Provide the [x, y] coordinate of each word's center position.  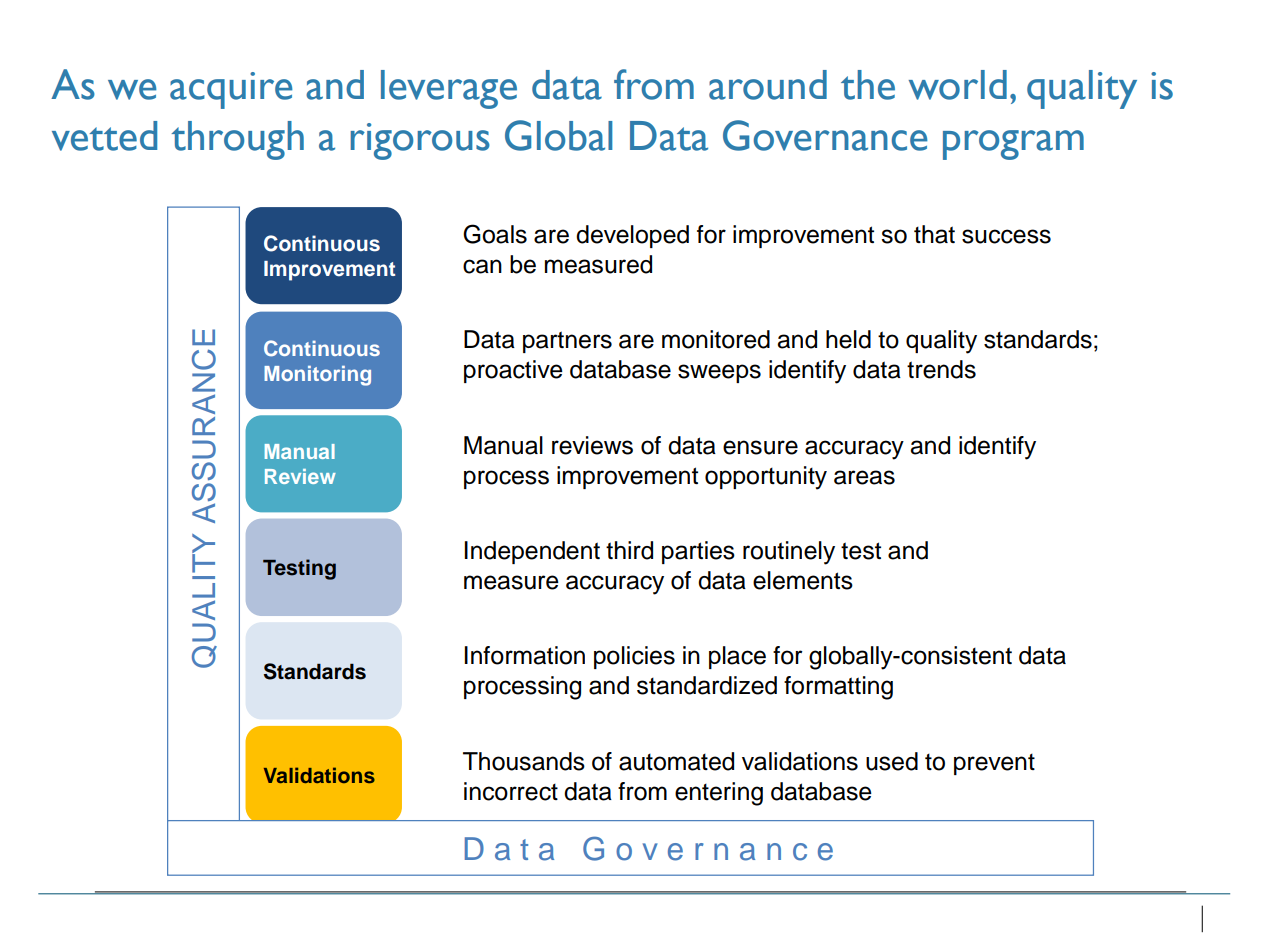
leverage [449, 89]
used [892, 761]
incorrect [511, 791]
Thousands [524, 761]
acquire [231, 90]
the [868, 85]
